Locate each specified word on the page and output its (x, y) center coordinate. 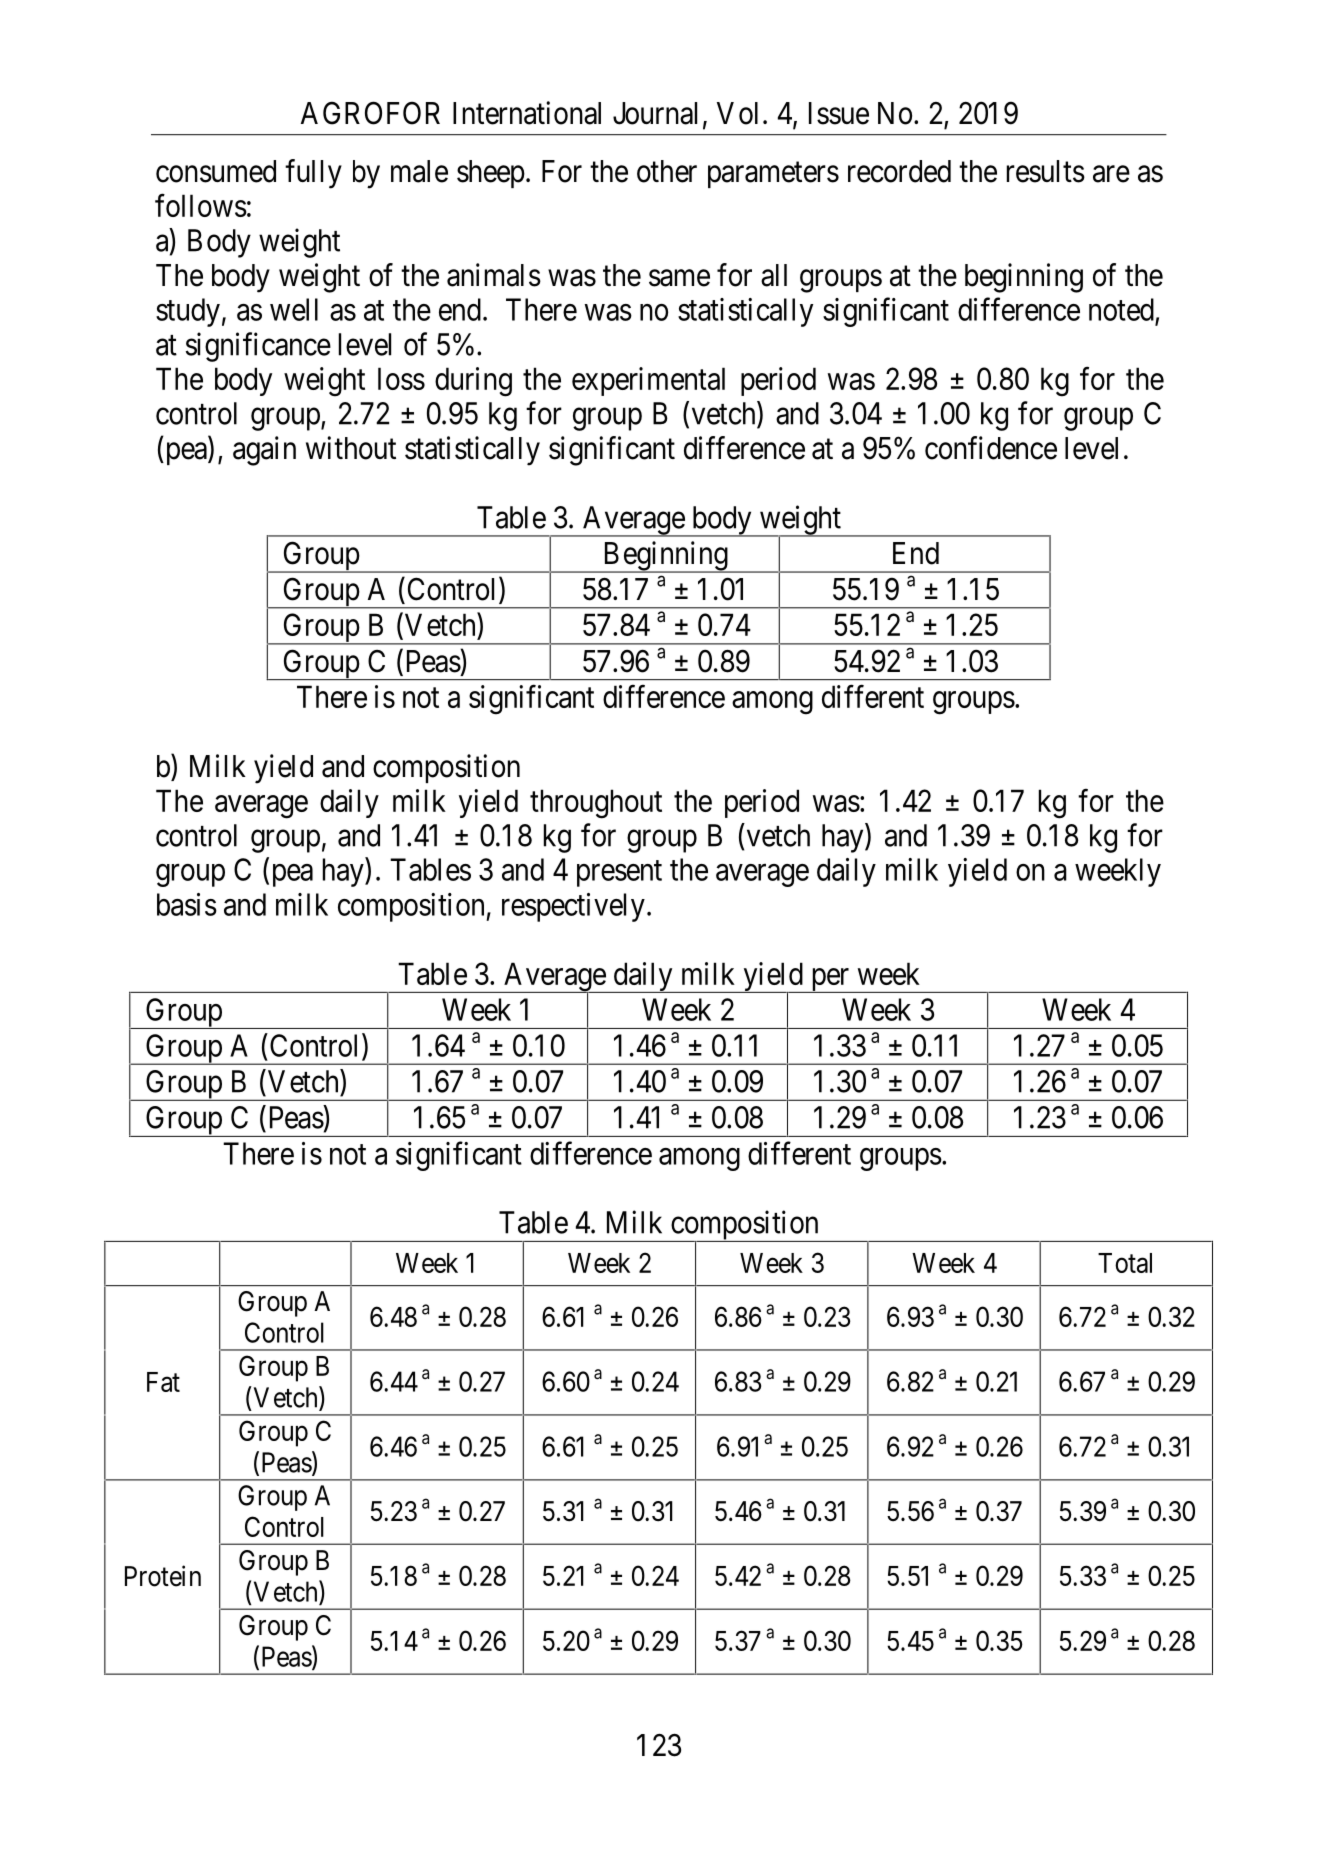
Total (1125, 1263)
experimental (648, 381)
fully (313, 174)
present (619, 874)
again (264, 451)
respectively (573, 907)
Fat (163, 1382)
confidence (991, 448)
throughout (596, 804)
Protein (163, 1576)
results (1046, 171)
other (667, 171)
